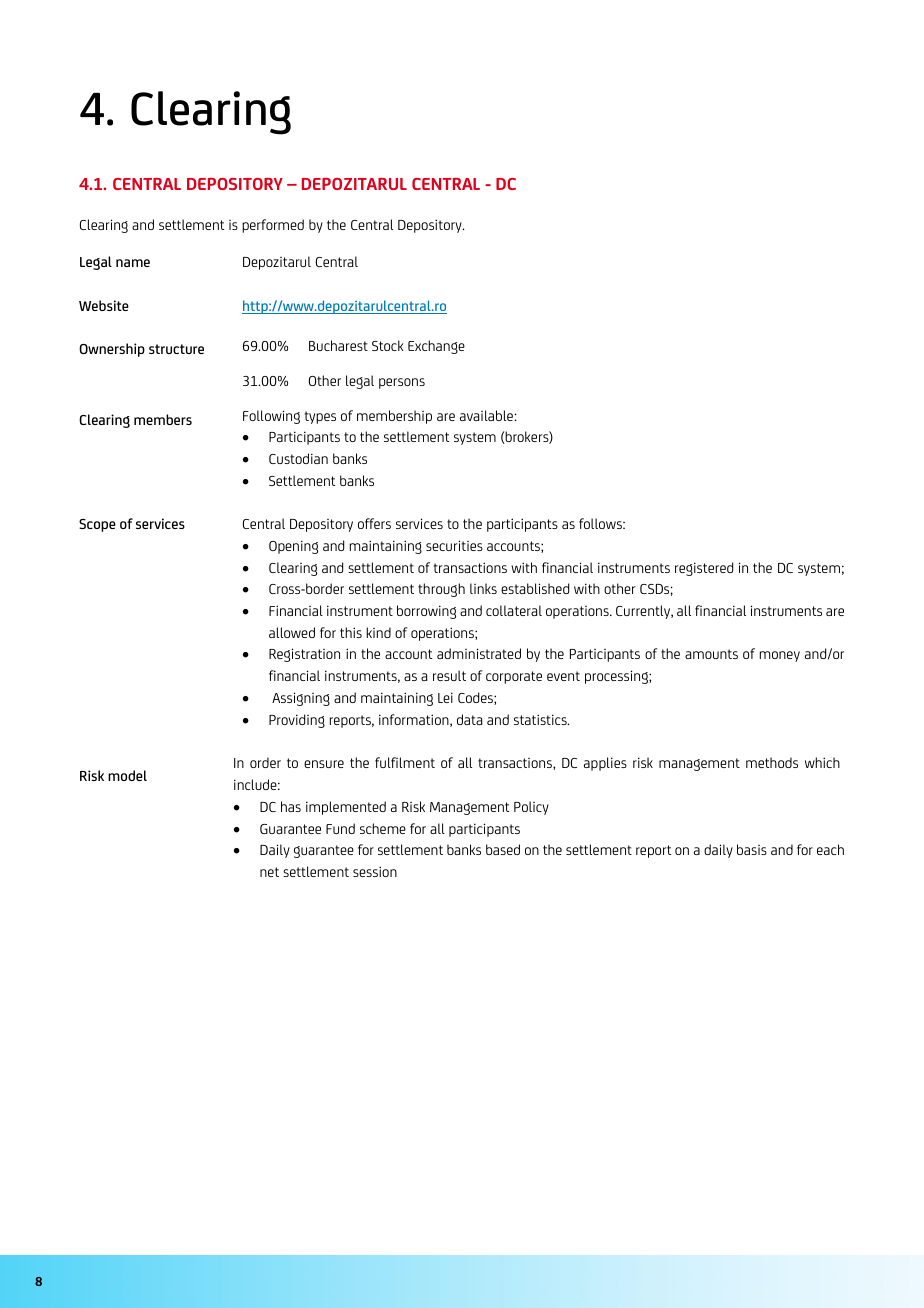 The height and width of the screenshot is (1308, 924). Describe the element at coordinates (269, 872) in the screenshot. I see `net` at that location.
